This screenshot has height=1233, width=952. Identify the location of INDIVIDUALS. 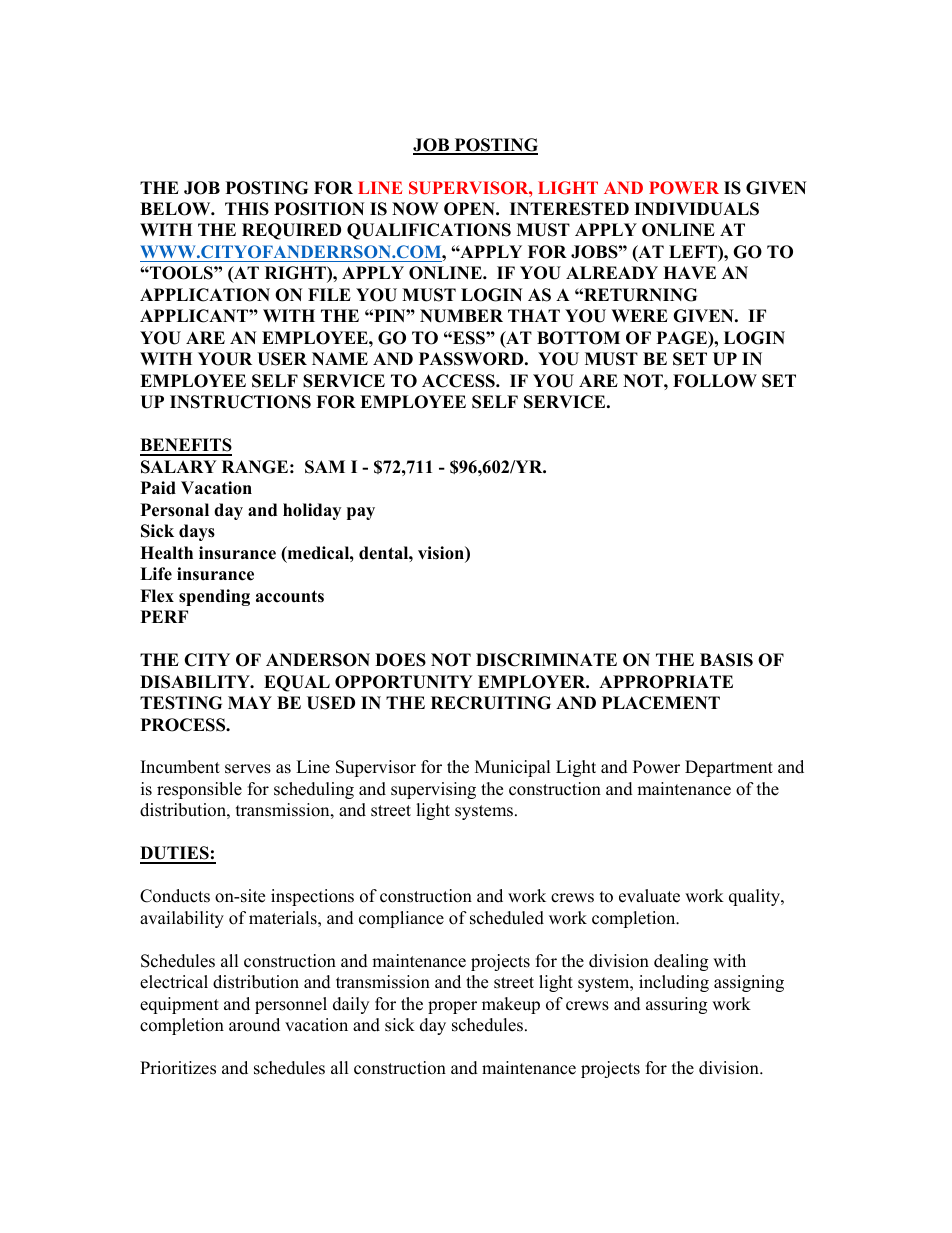
(696, 209).
